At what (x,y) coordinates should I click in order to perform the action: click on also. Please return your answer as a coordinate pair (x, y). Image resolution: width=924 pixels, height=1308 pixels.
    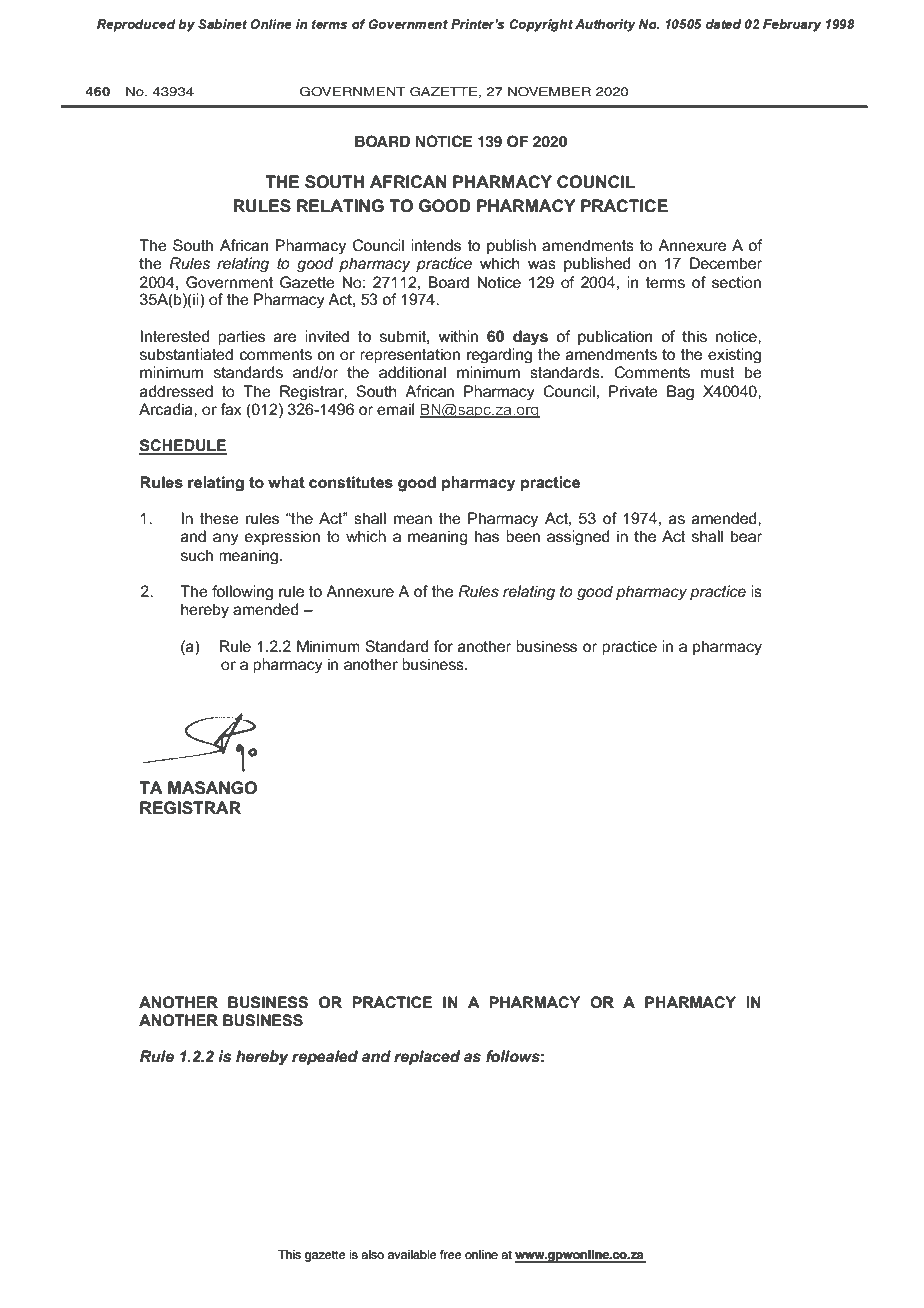
    Looking at the image, I should click on (372, 1255).
